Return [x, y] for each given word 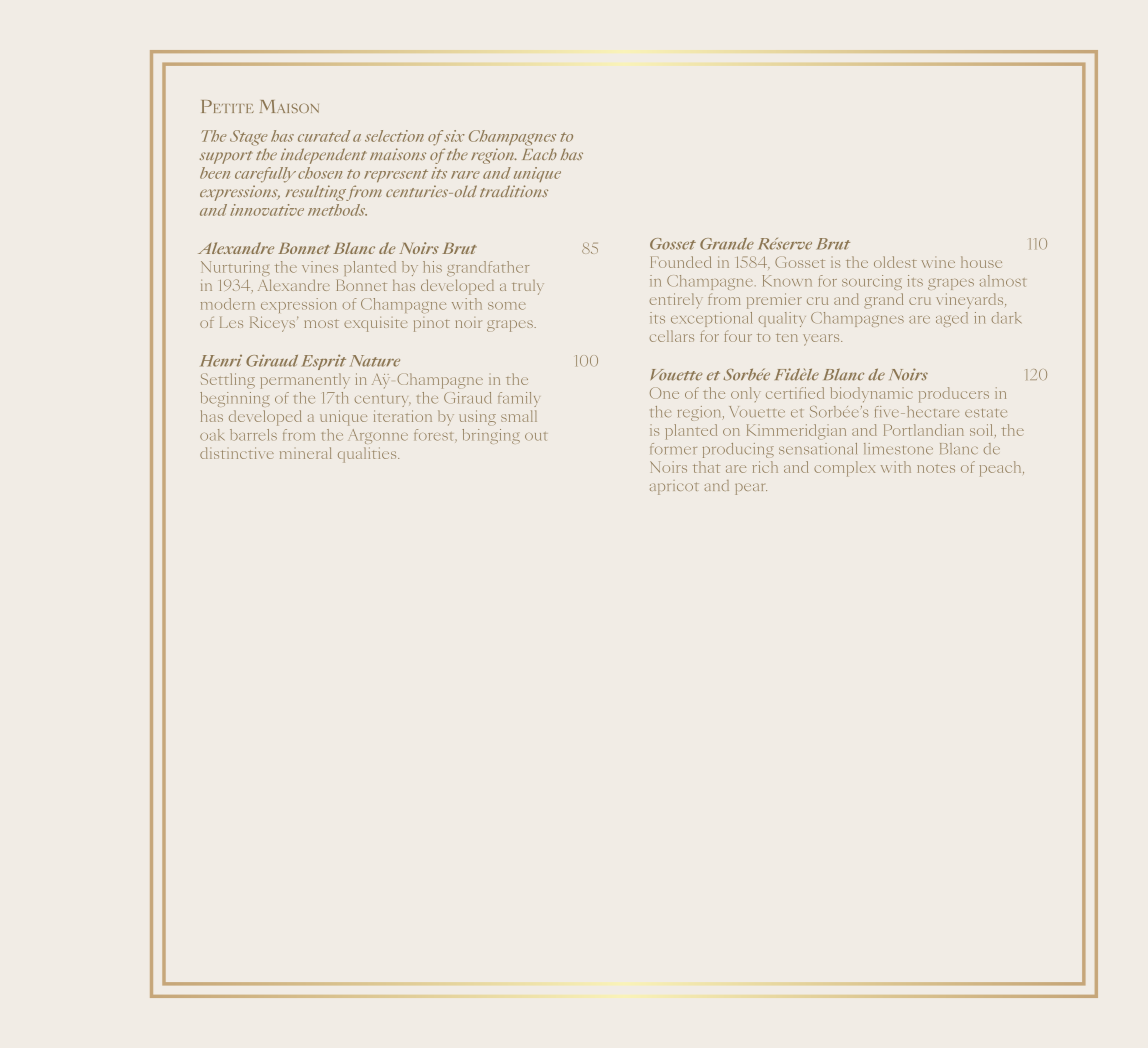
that [706, 467]
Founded [681, 262]
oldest [895, 262]
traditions [514, 191]
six [454, 136]
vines [320, 267]
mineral [305, 453]
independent [323, 156]
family [518, 399]
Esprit [324, 362]
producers [954, 395]
